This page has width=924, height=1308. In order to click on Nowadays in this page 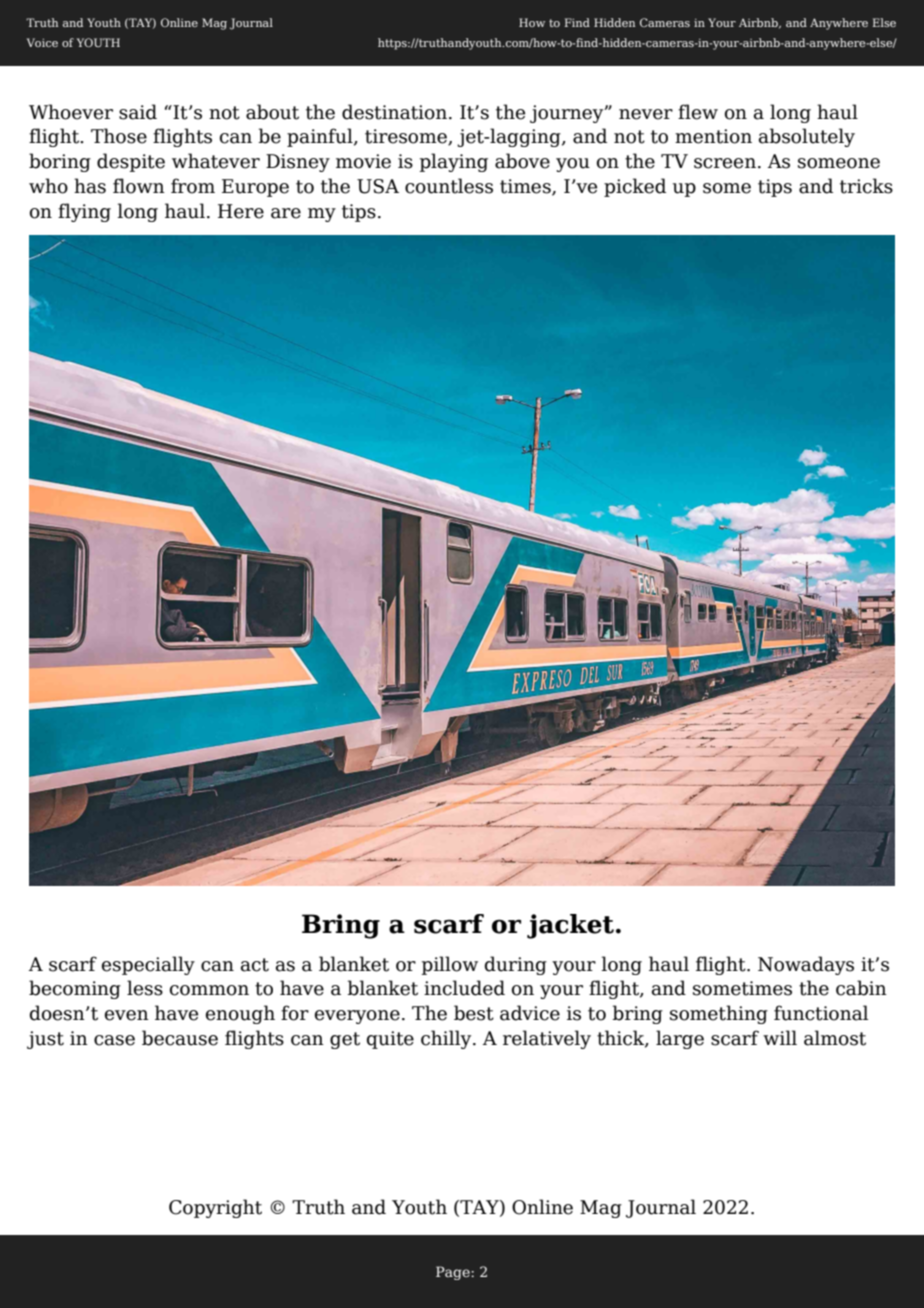, I will do `click(806, 965)`.
